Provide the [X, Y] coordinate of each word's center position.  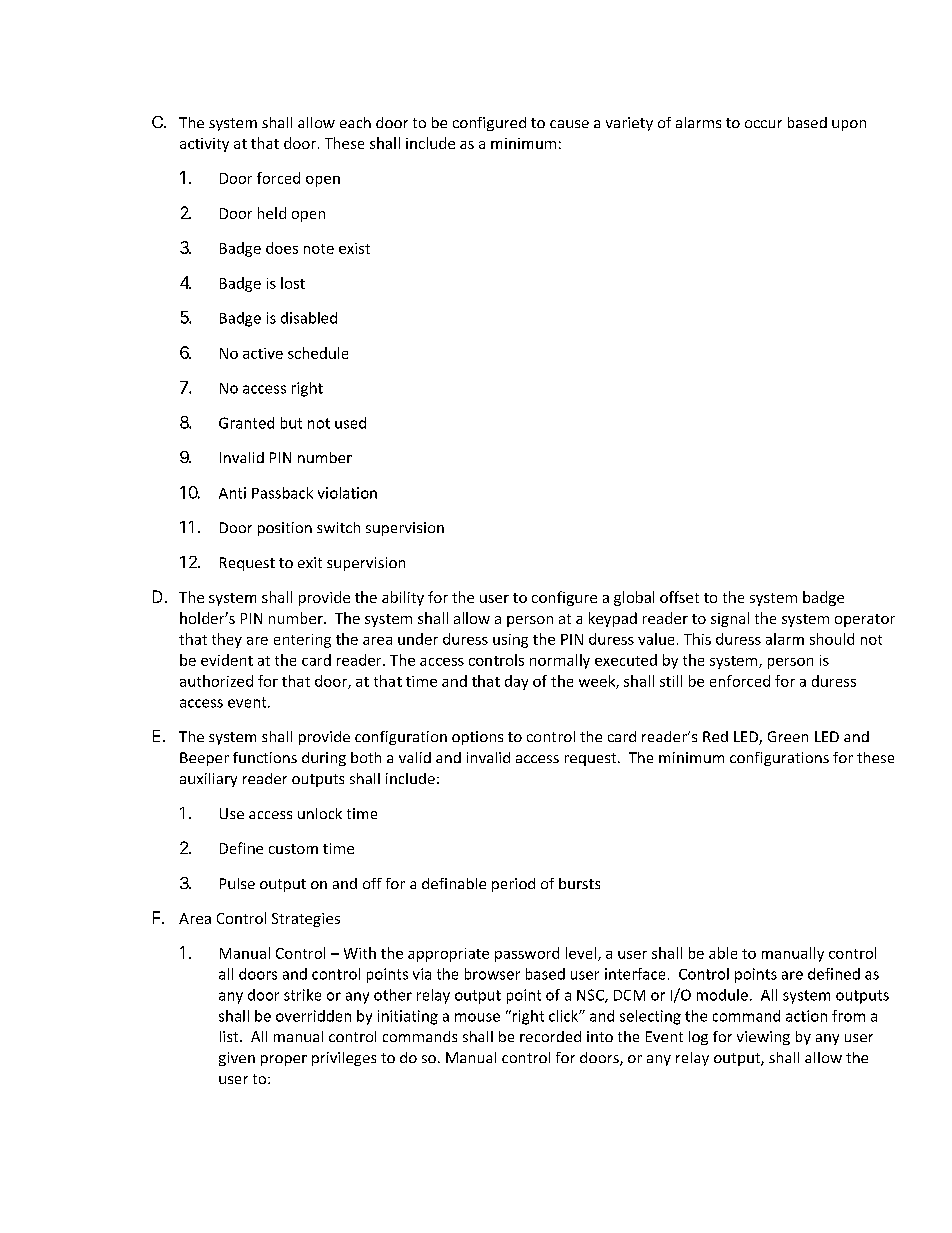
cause [569, 124]
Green [788, 736]
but [291, 423]
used [350, 423]
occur [763, 124]
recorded [550, 1036]
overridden [313, 1016]
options [477, 738]
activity [204, 145]
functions [265, 757]
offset [679, 597]
